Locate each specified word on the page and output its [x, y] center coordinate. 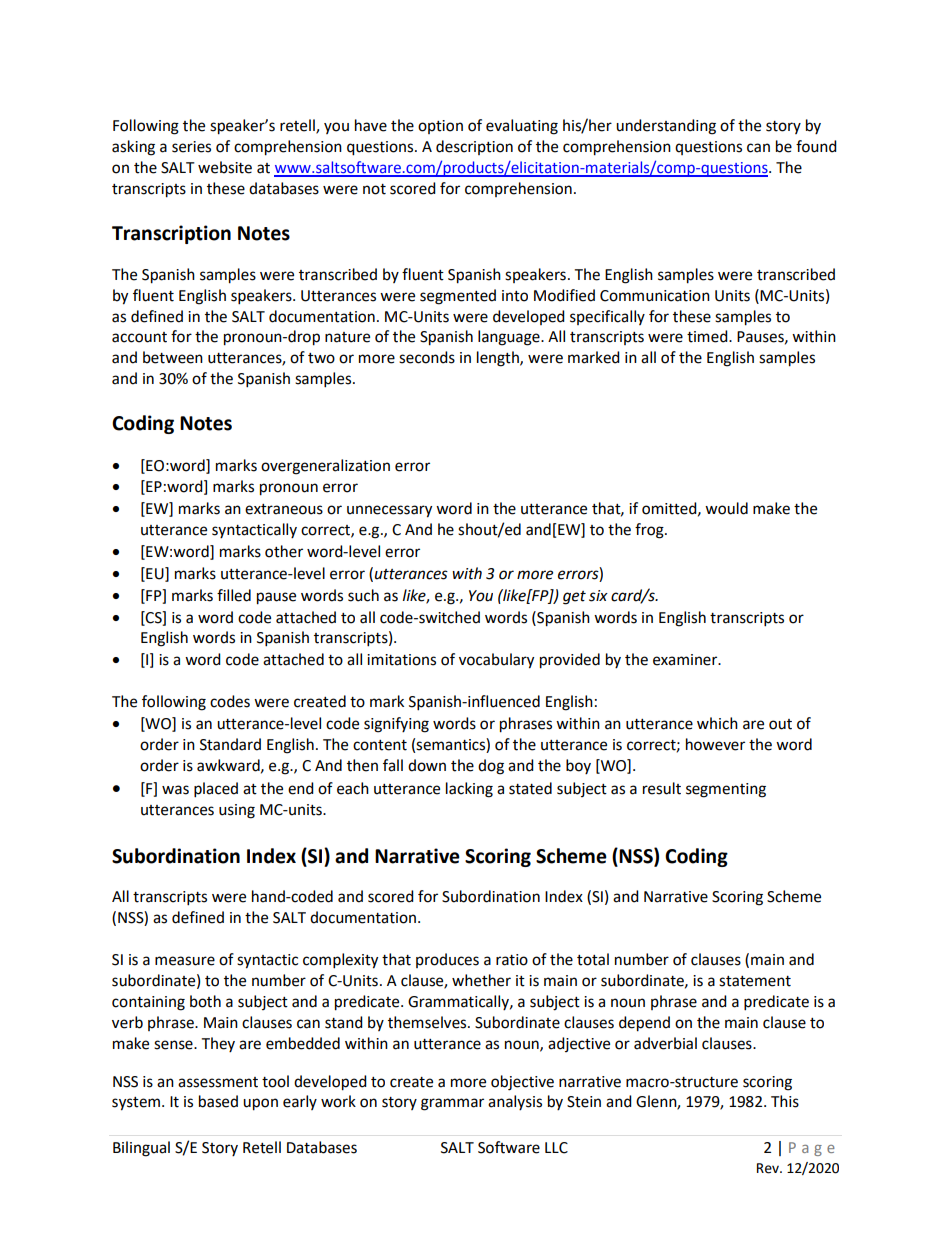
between [173, 357]
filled [234, 595]
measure [185, 961]
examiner [686, 660]
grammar [452, 1104]
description [474, 147]
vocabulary [496, 661]
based [218, 1101]
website [225, 167]
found [816, 146]
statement [755, 981]
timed [708, 336]
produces [447, 960]
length [499, 359]
